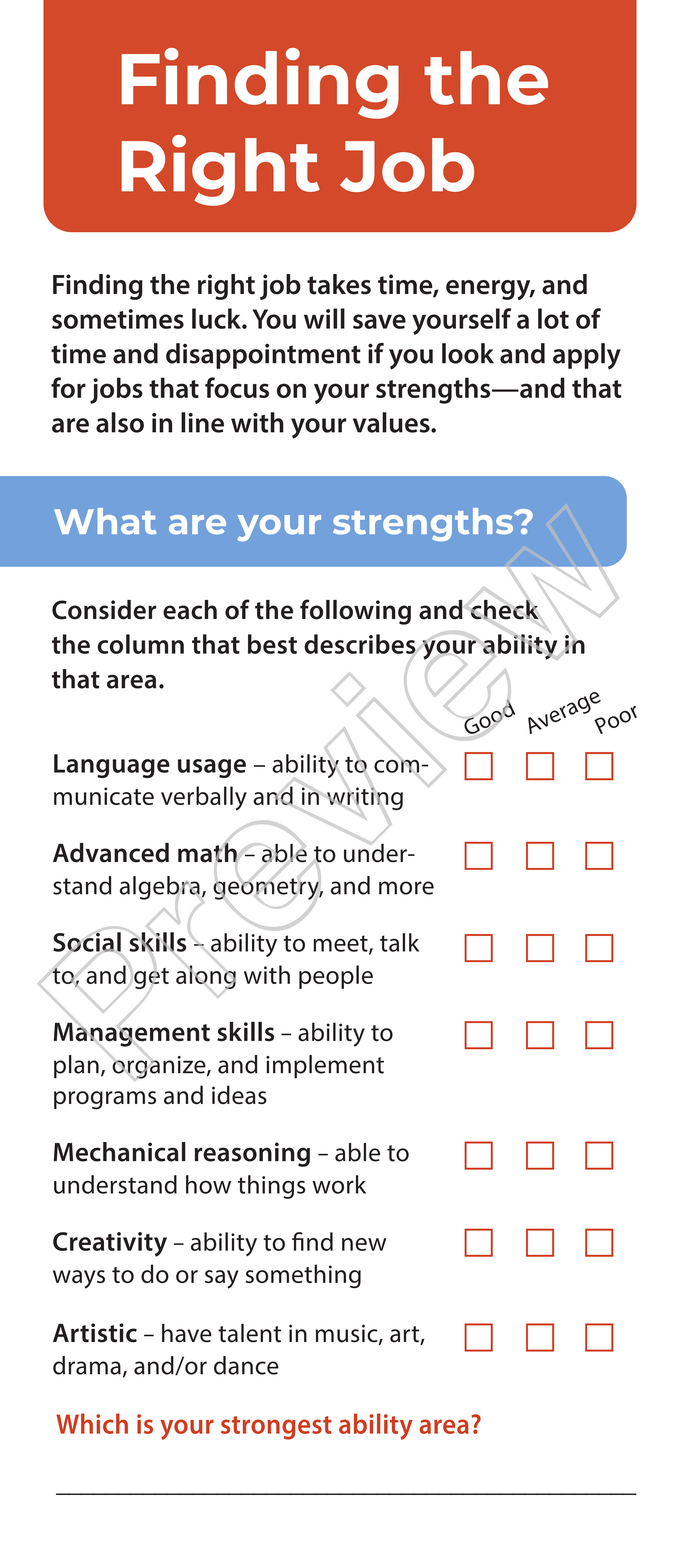 This page has width=680, height=1568. What do you see at coordinates (361, 645) in the page?
I see `describes` at bounding box center [361, 645].
